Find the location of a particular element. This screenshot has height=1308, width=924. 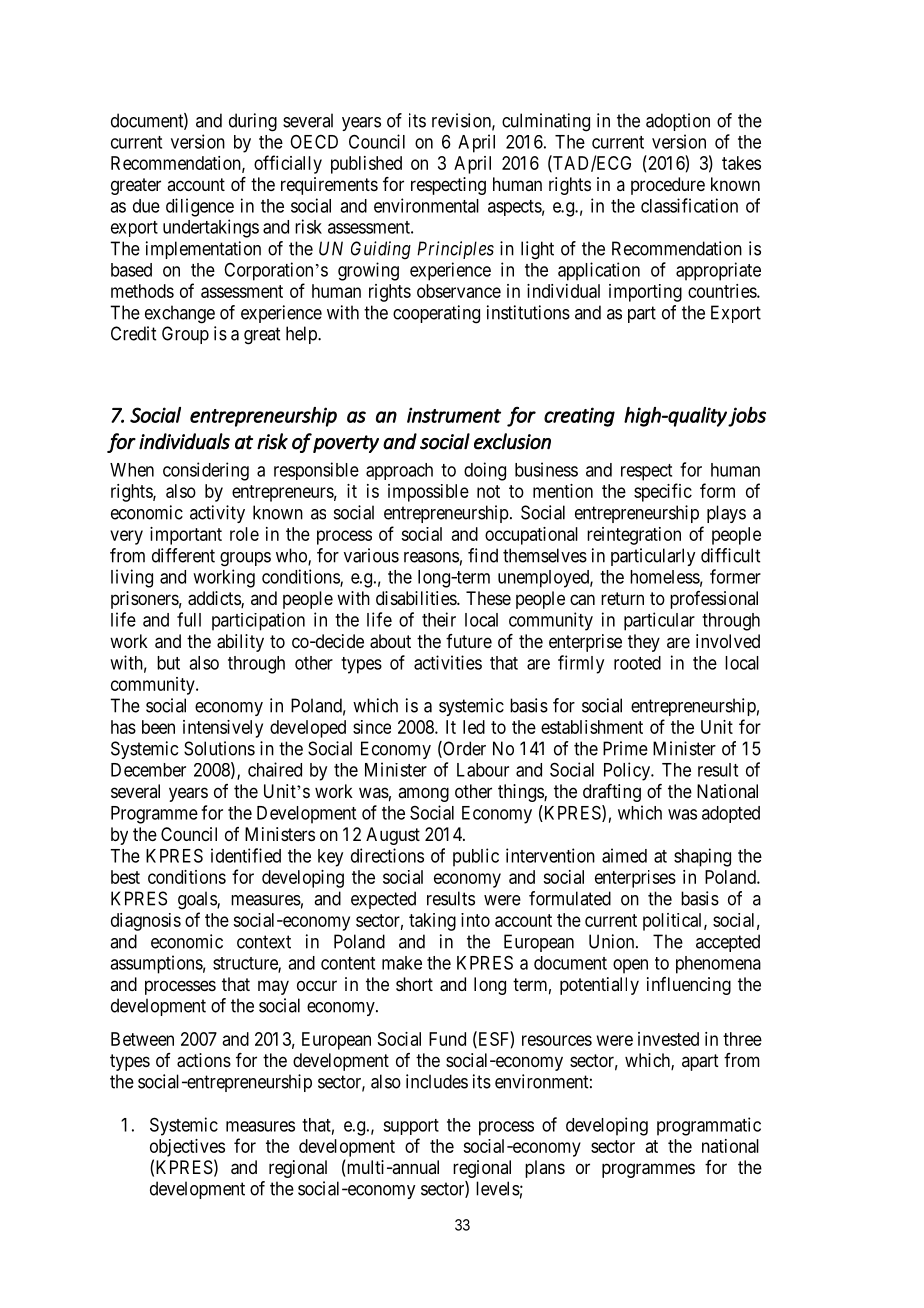

procedure is located at coordinates (668, 186).
